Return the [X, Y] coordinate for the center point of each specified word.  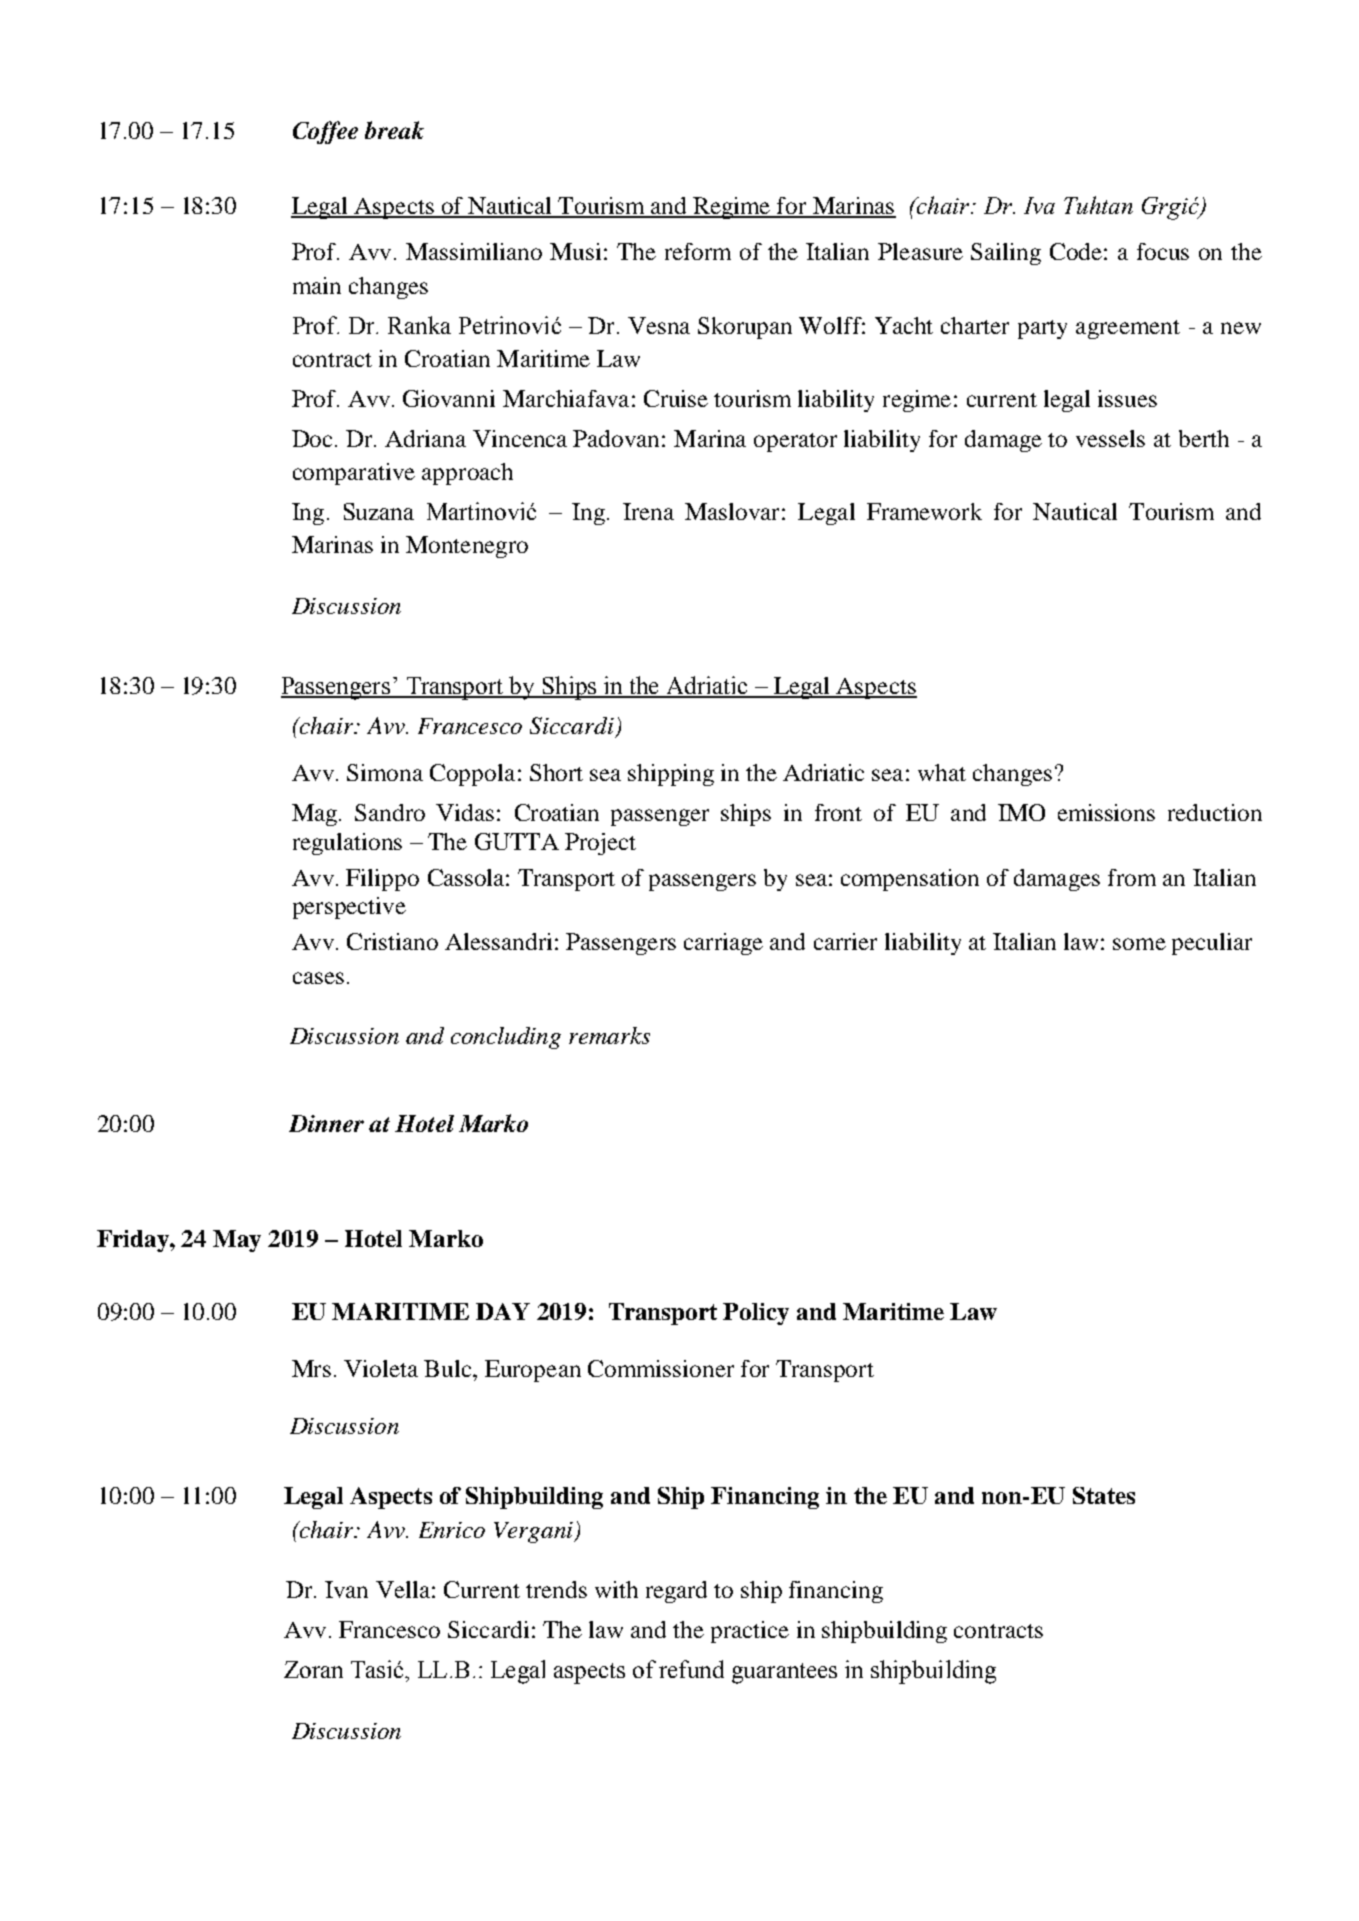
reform [698, 251]
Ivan [346, 1589]
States [1104, 1495]
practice [750, 1632]
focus [1163, 251]
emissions [1106, 812]
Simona [385, 772]
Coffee [325, 132]
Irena [648, 511]
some [1139, 944]
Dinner [326, 1123]
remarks [609, 1035]
